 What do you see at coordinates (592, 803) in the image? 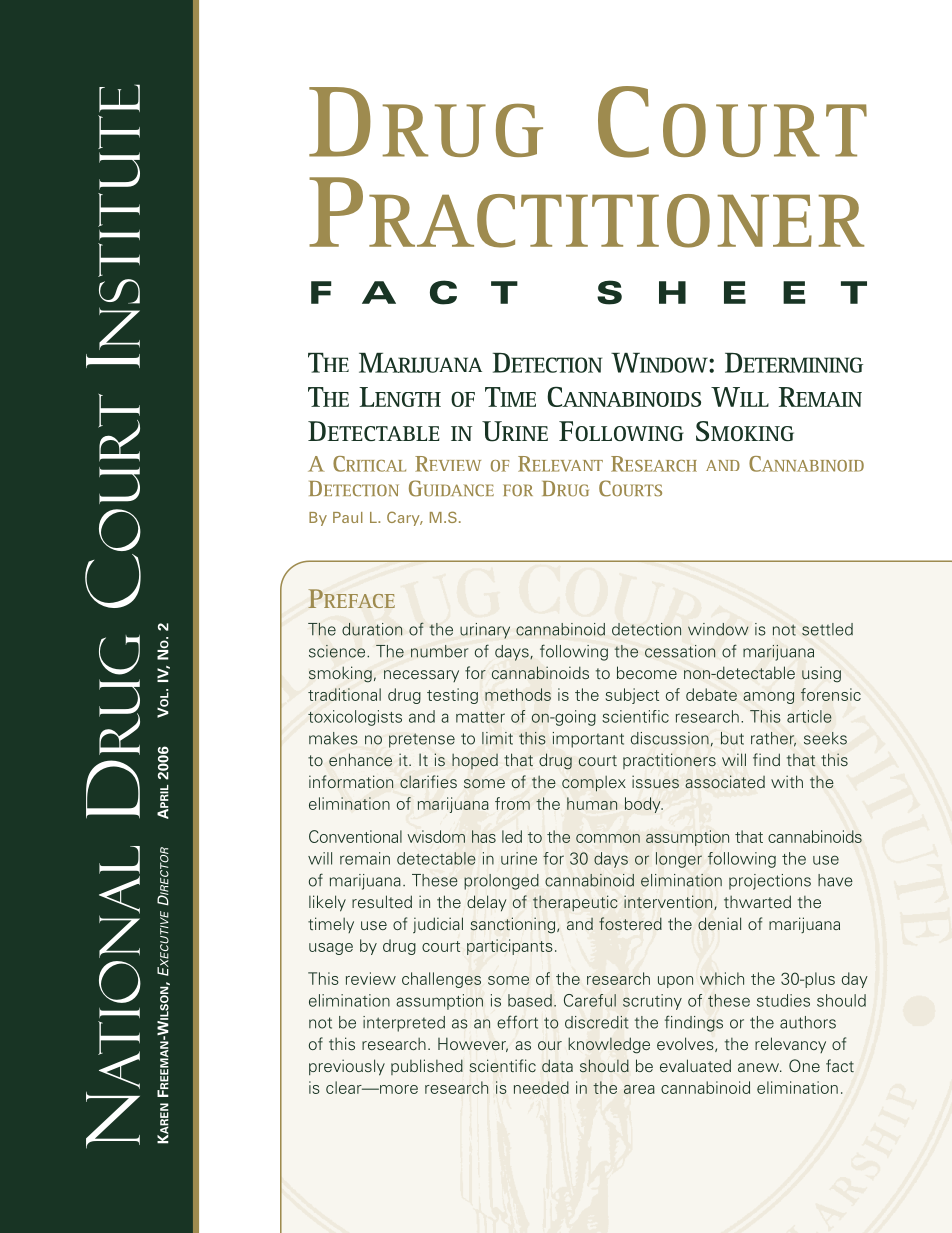
I see `human` at bounding box center [592, 803].
